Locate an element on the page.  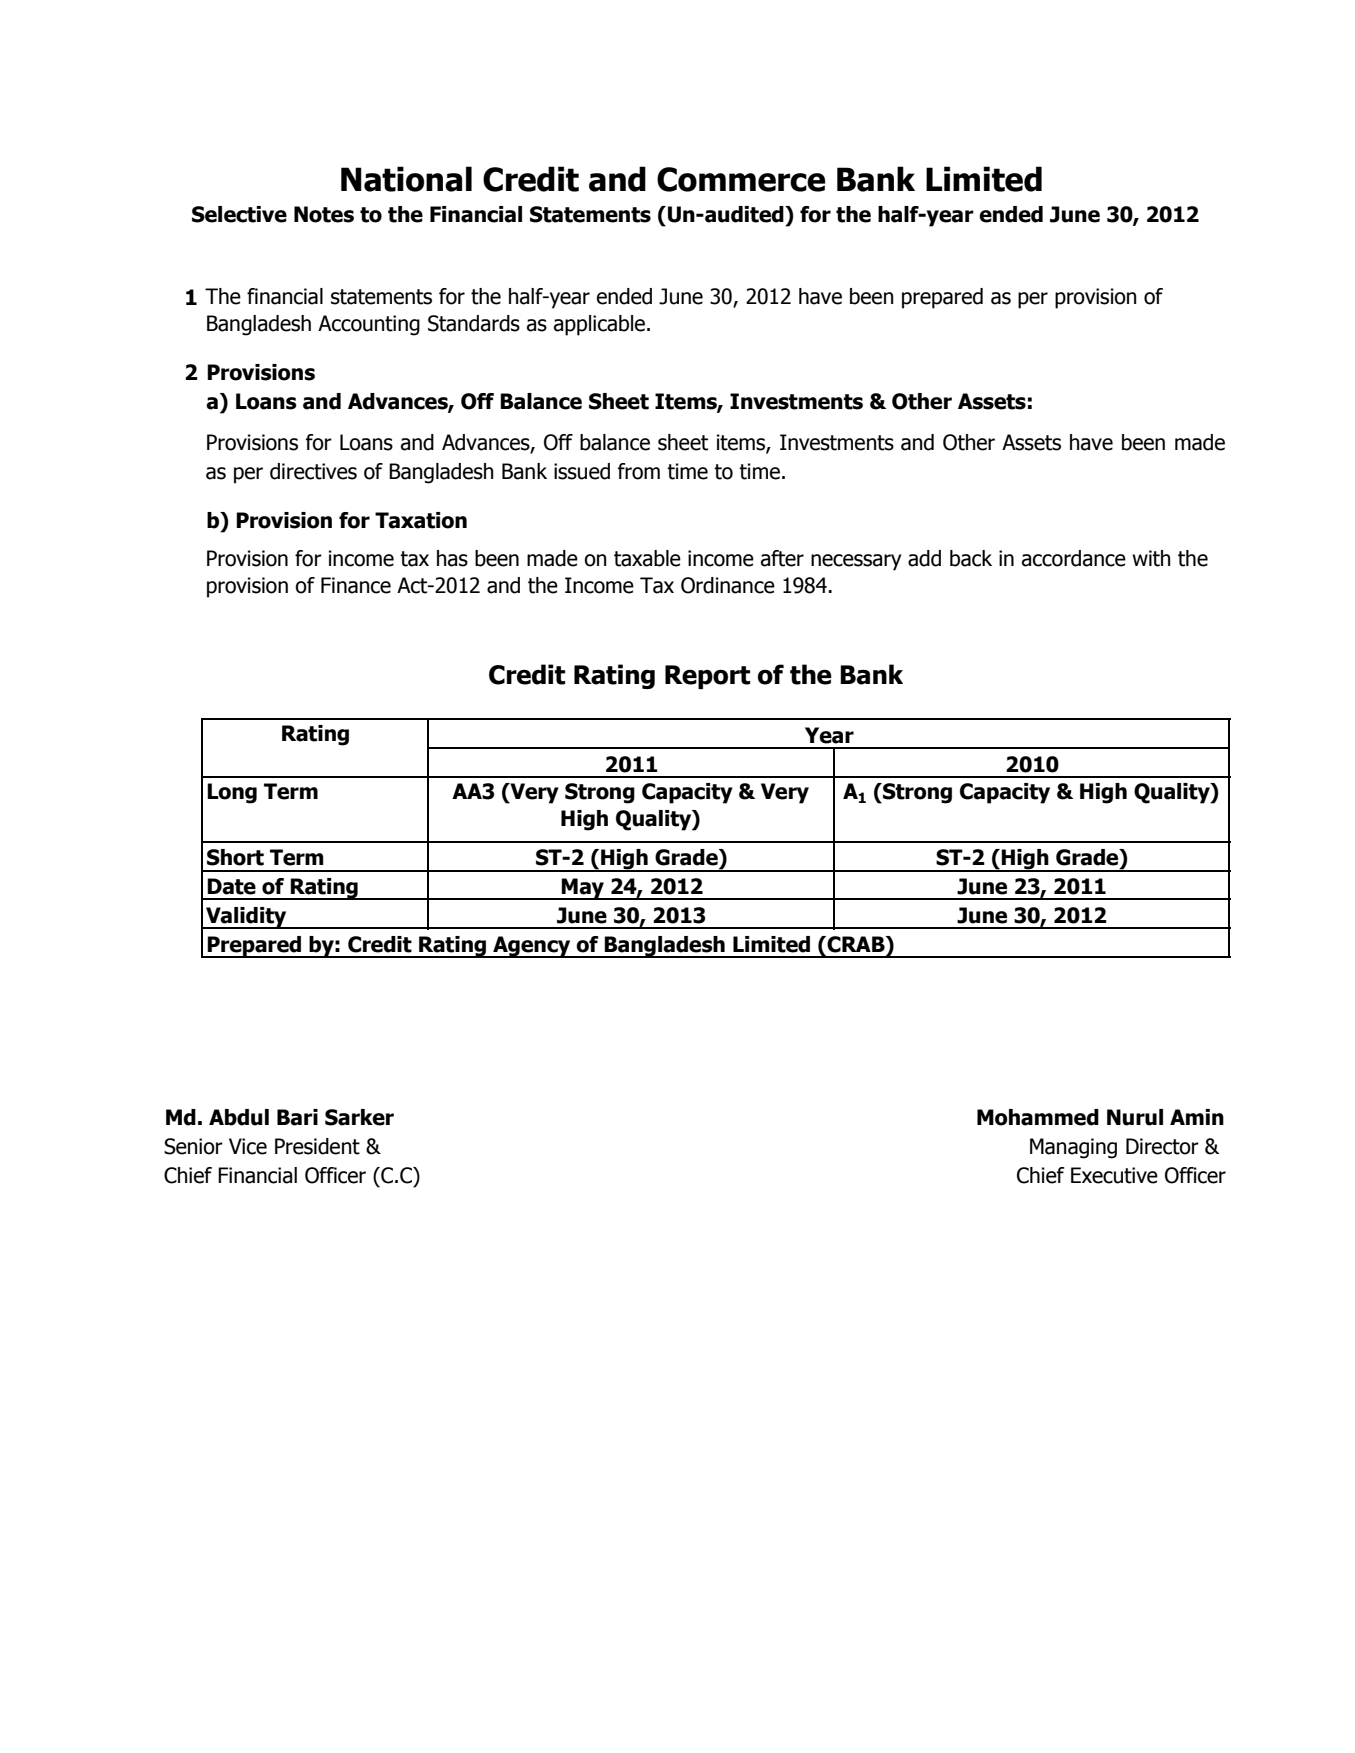
Validity is located at coordinates (246, 918).
